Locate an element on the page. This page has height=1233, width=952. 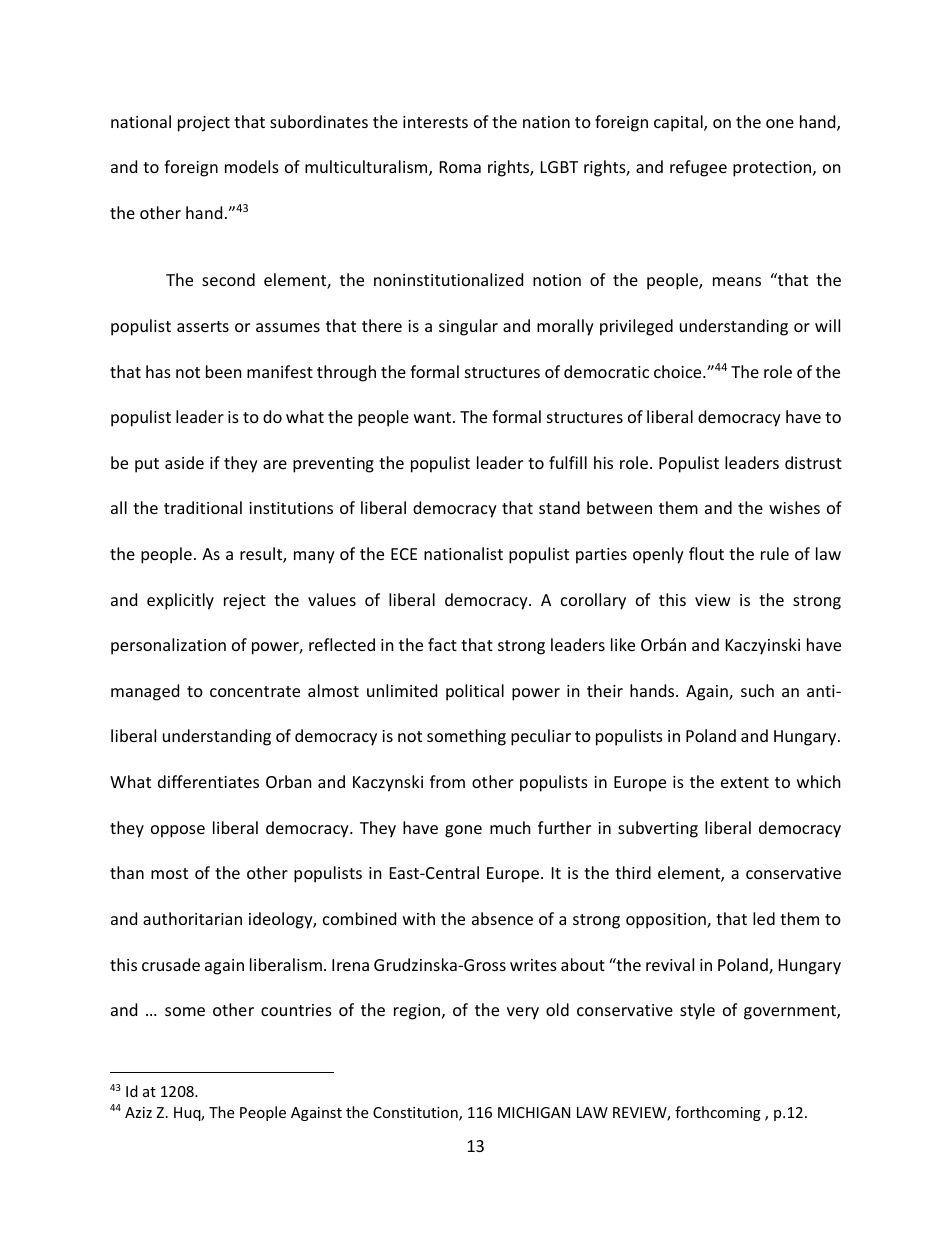
subverting is located at coordinates (658, 829).
